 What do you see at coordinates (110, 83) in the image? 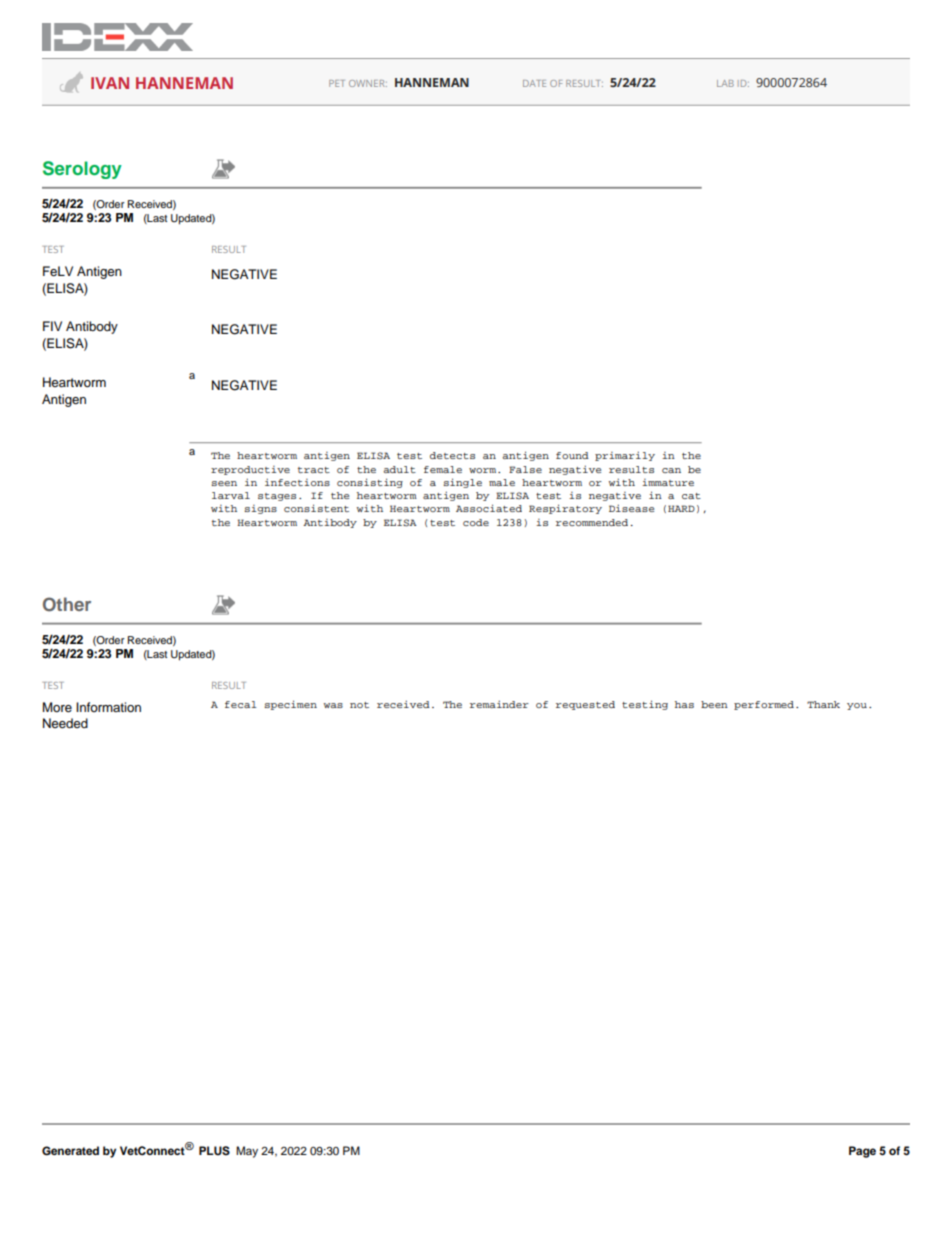
I see `IVAN` at bounding box center [110, 83].
